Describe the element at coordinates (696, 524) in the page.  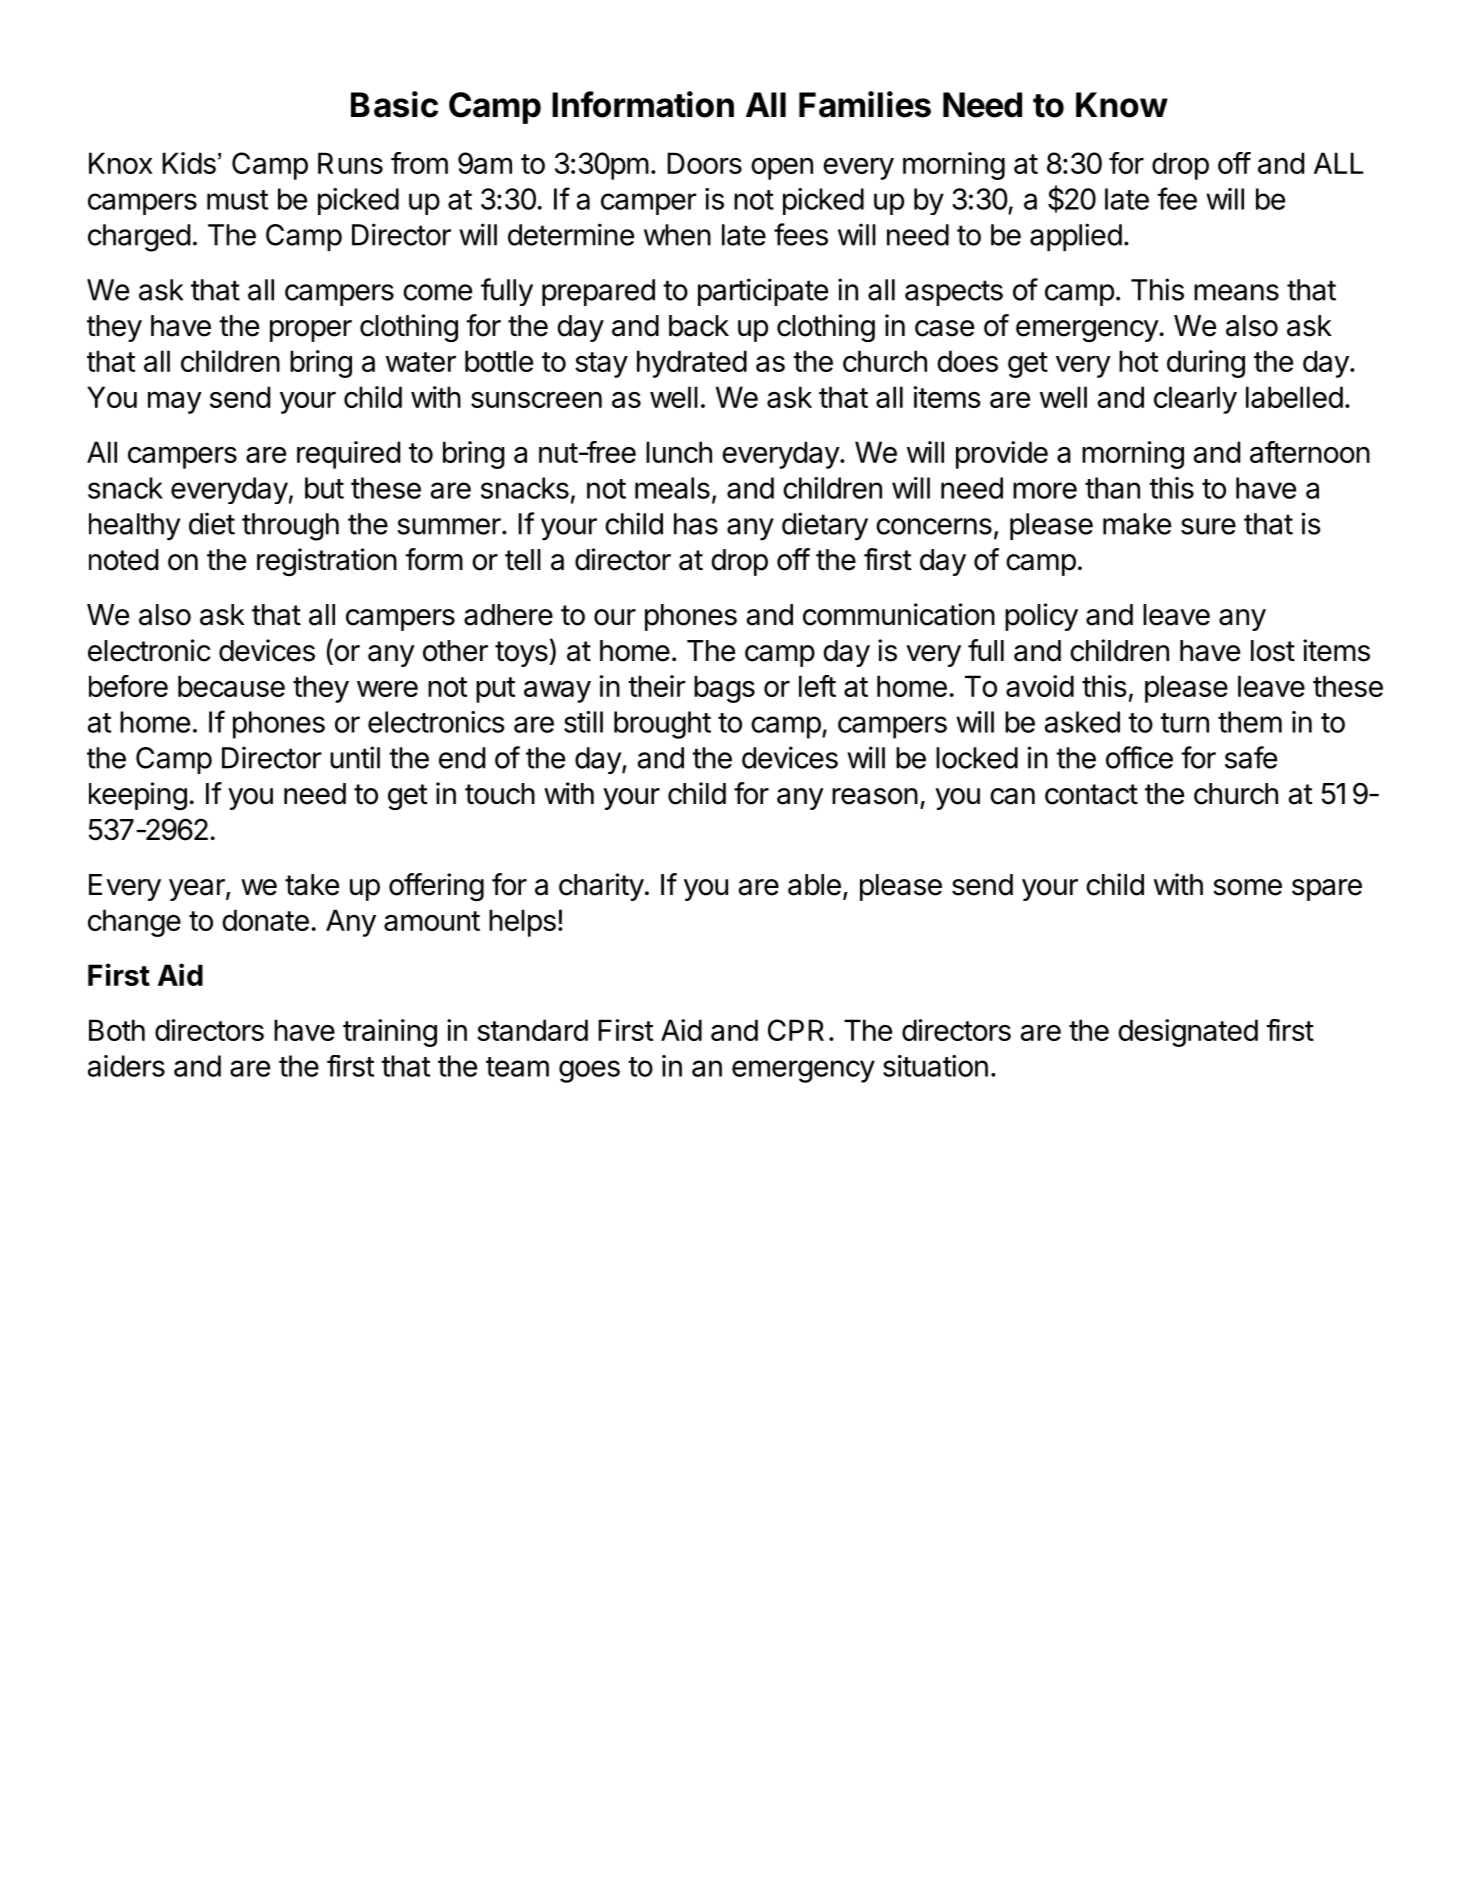
I see `has` at that location.
